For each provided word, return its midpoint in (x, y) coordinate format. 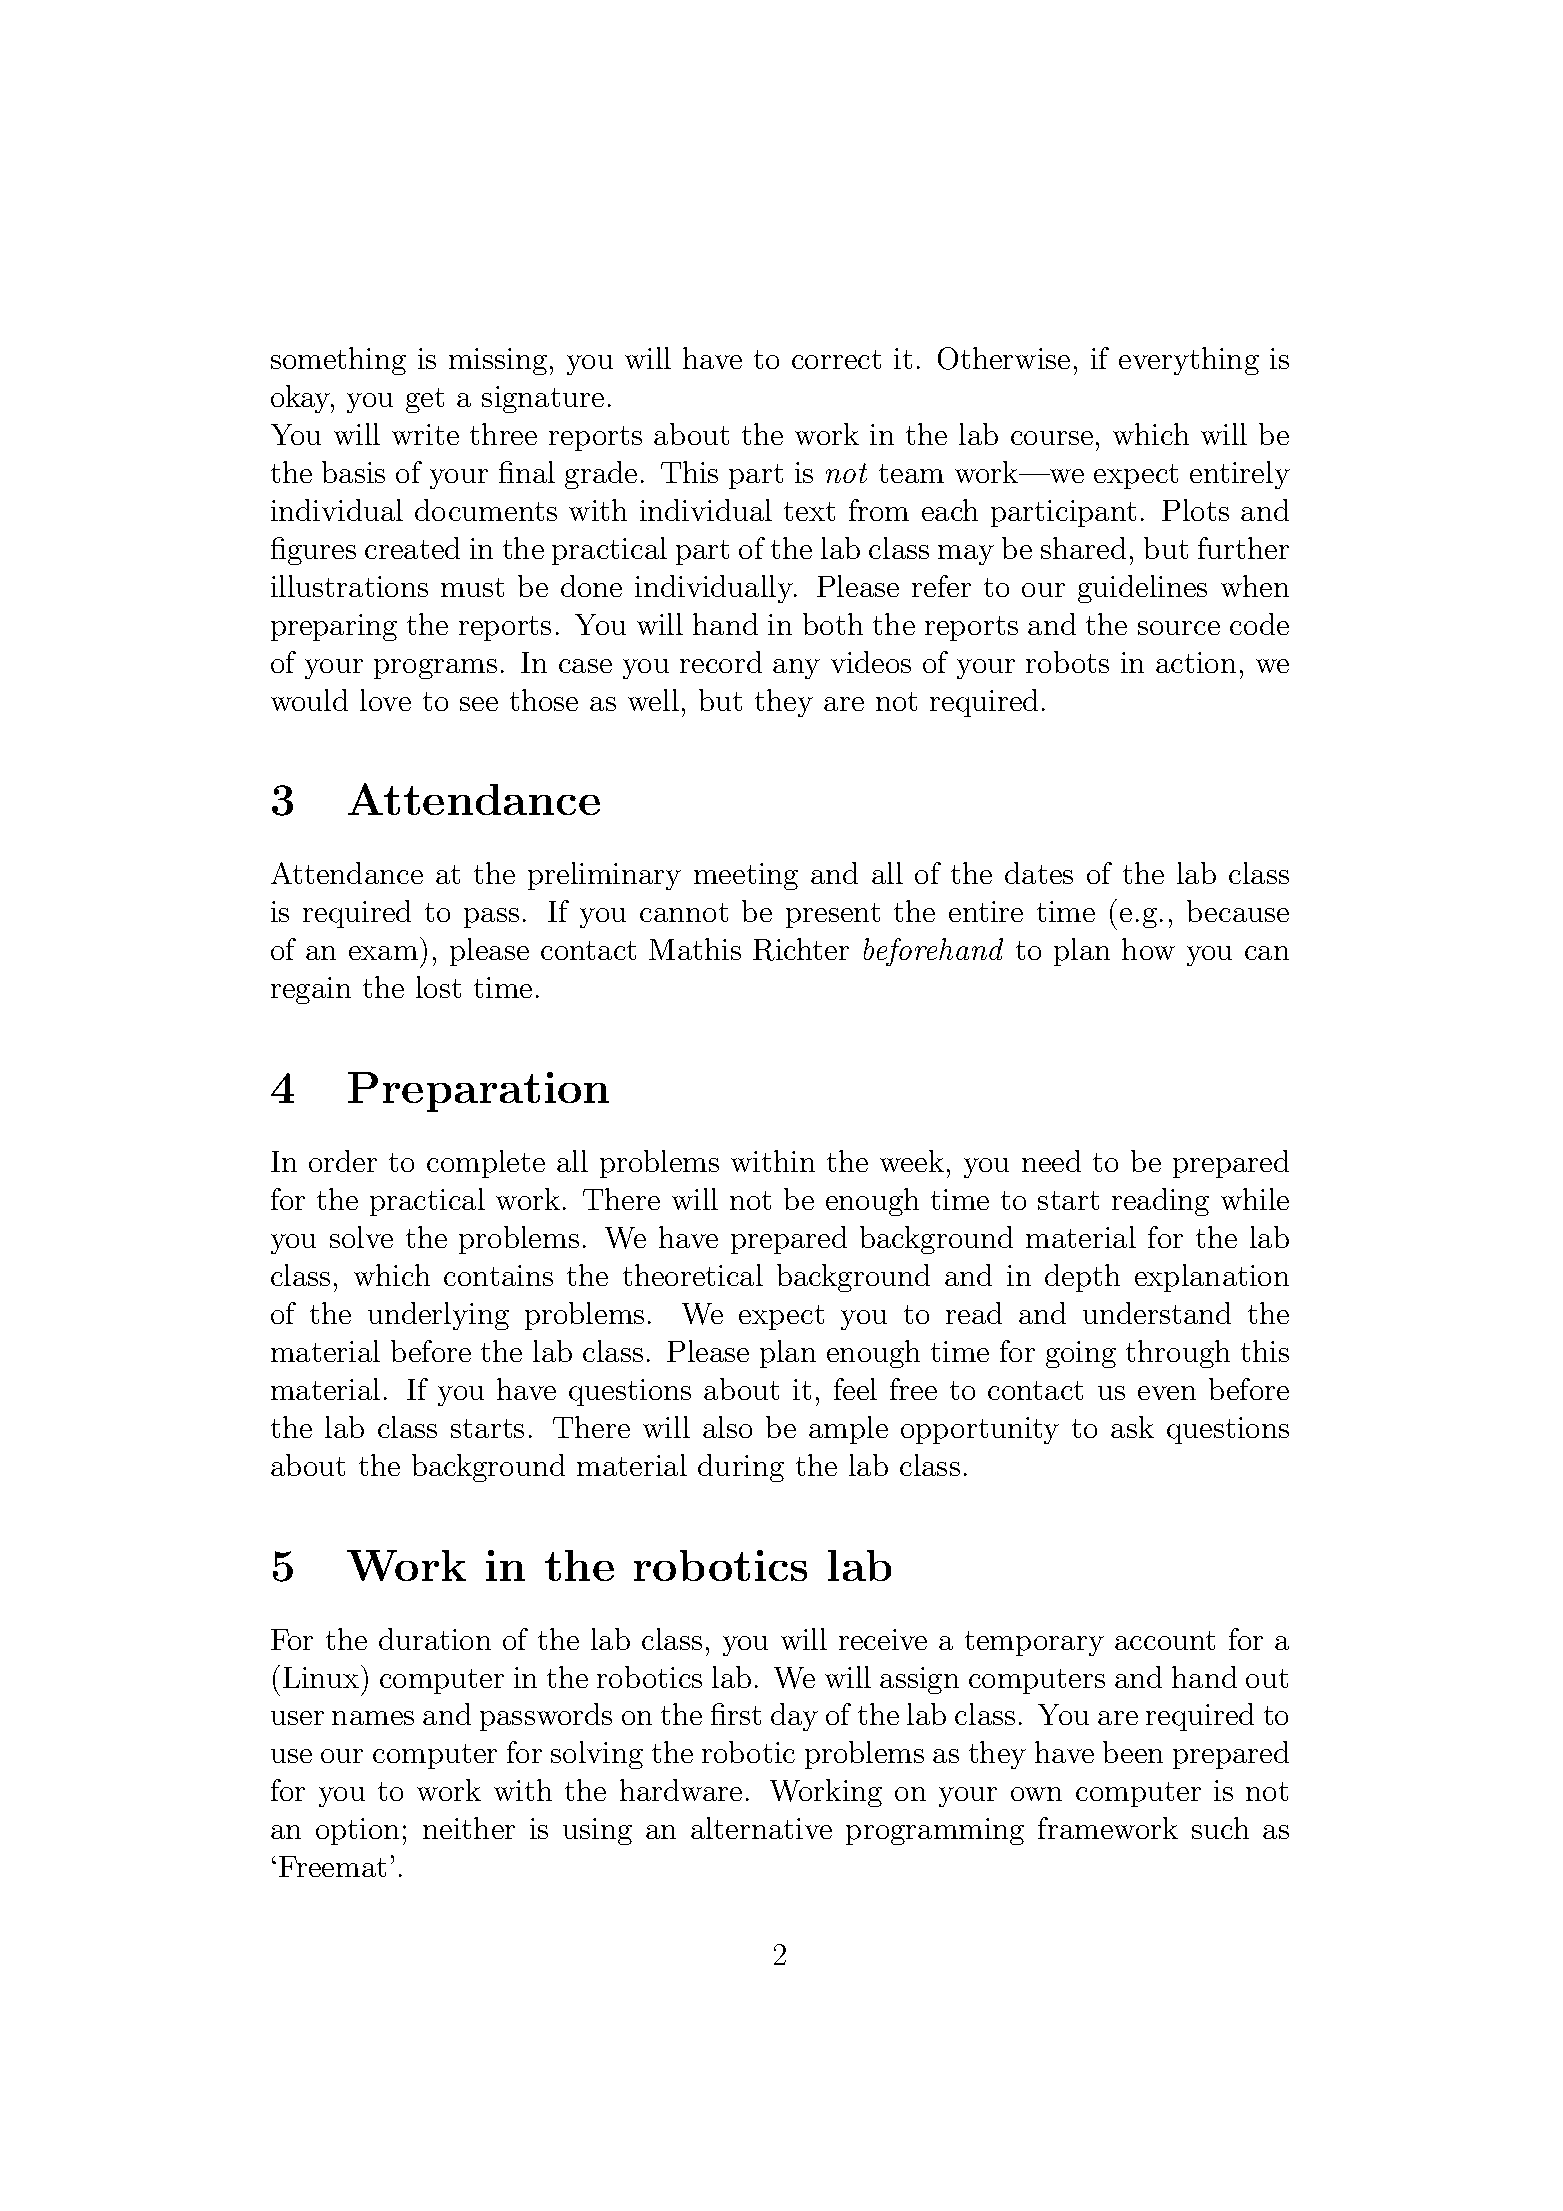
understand (1157, 1313)
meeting (746, 876)
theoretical (693, 1275)
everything (1189, 361)
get (425, 400)
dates (1039, 873)
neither (469, 1828)
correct (836, 359)
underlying (438, 1316)
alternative (761, 1828)
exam (383, 953)
